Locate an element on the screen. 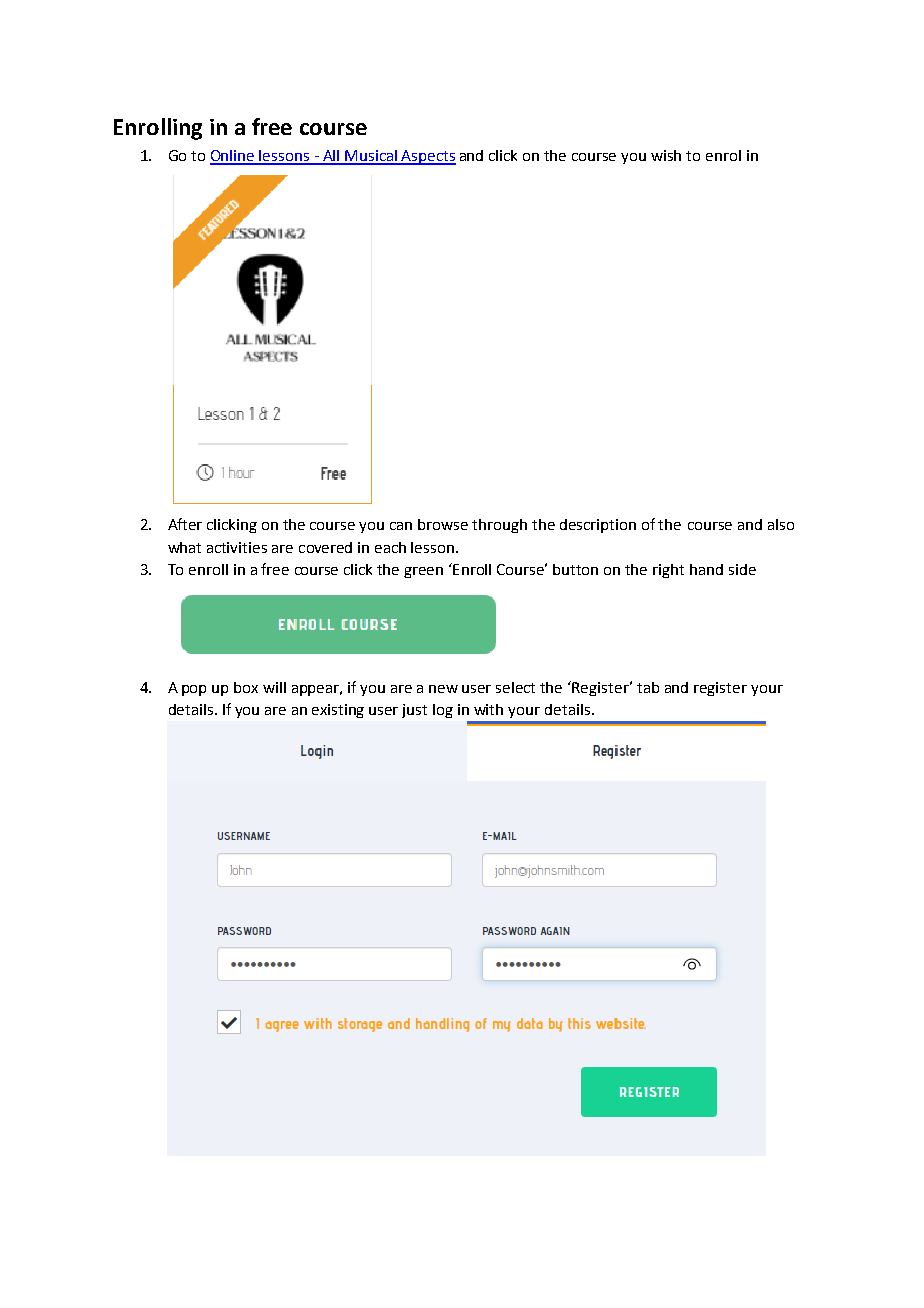 This screenshot has height=1308, width=924. green is located at coordinates (423, 572).
